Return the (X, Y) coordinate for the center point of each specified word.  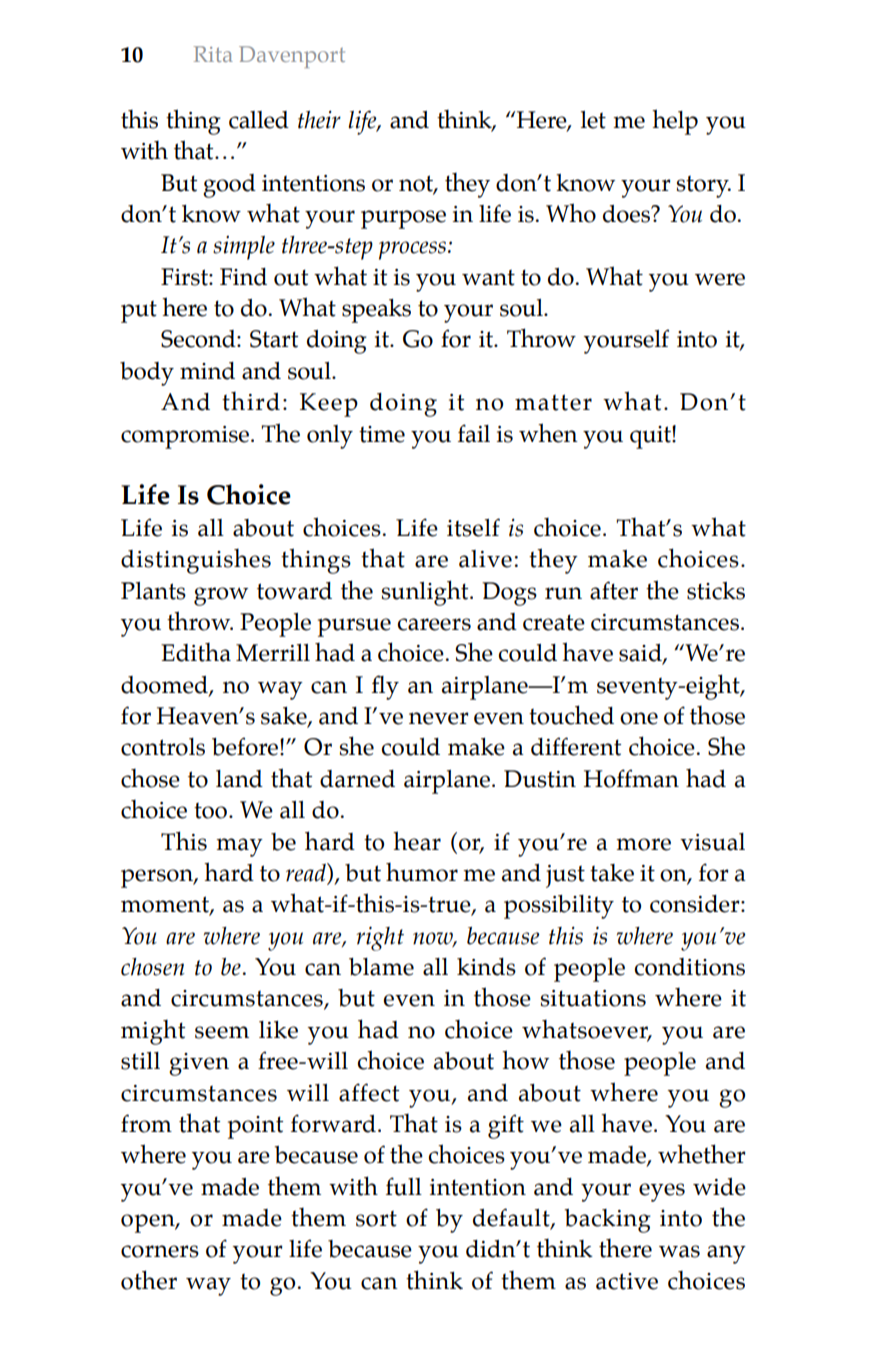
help (675, 122)
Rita (213, 54)
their (319, 119)
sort (376, 1219)
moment (166, 905)
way (208, 1286)
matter (553, 402)
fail (474, 433)
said (641, 654)
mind (207, 371)
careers (434, 624)
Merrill (273, 653)
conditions (690, 967)
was (679, 1251)
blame (381, 967)
